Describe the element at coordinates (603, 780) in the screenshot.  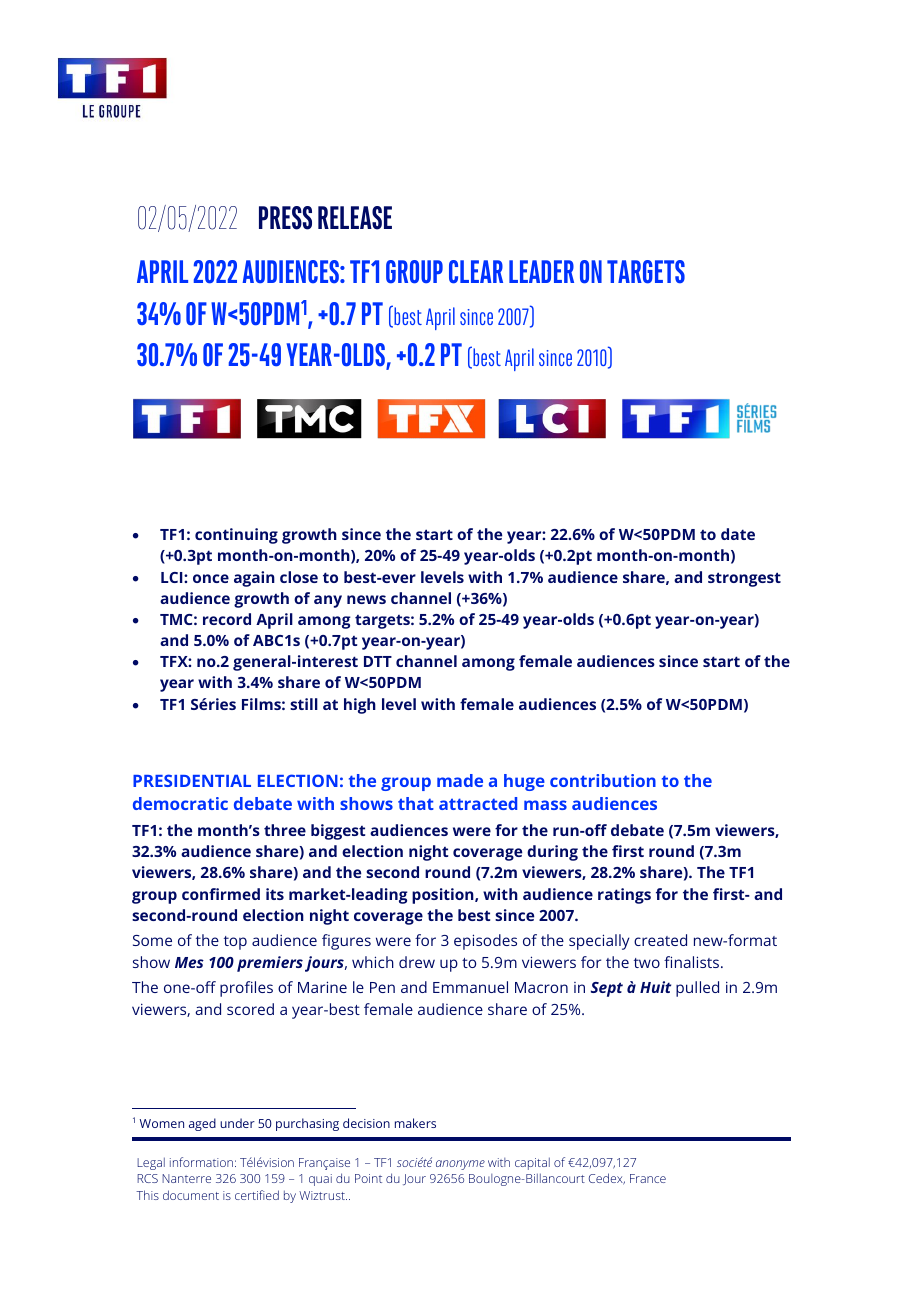
I see `contribution` at that location.
